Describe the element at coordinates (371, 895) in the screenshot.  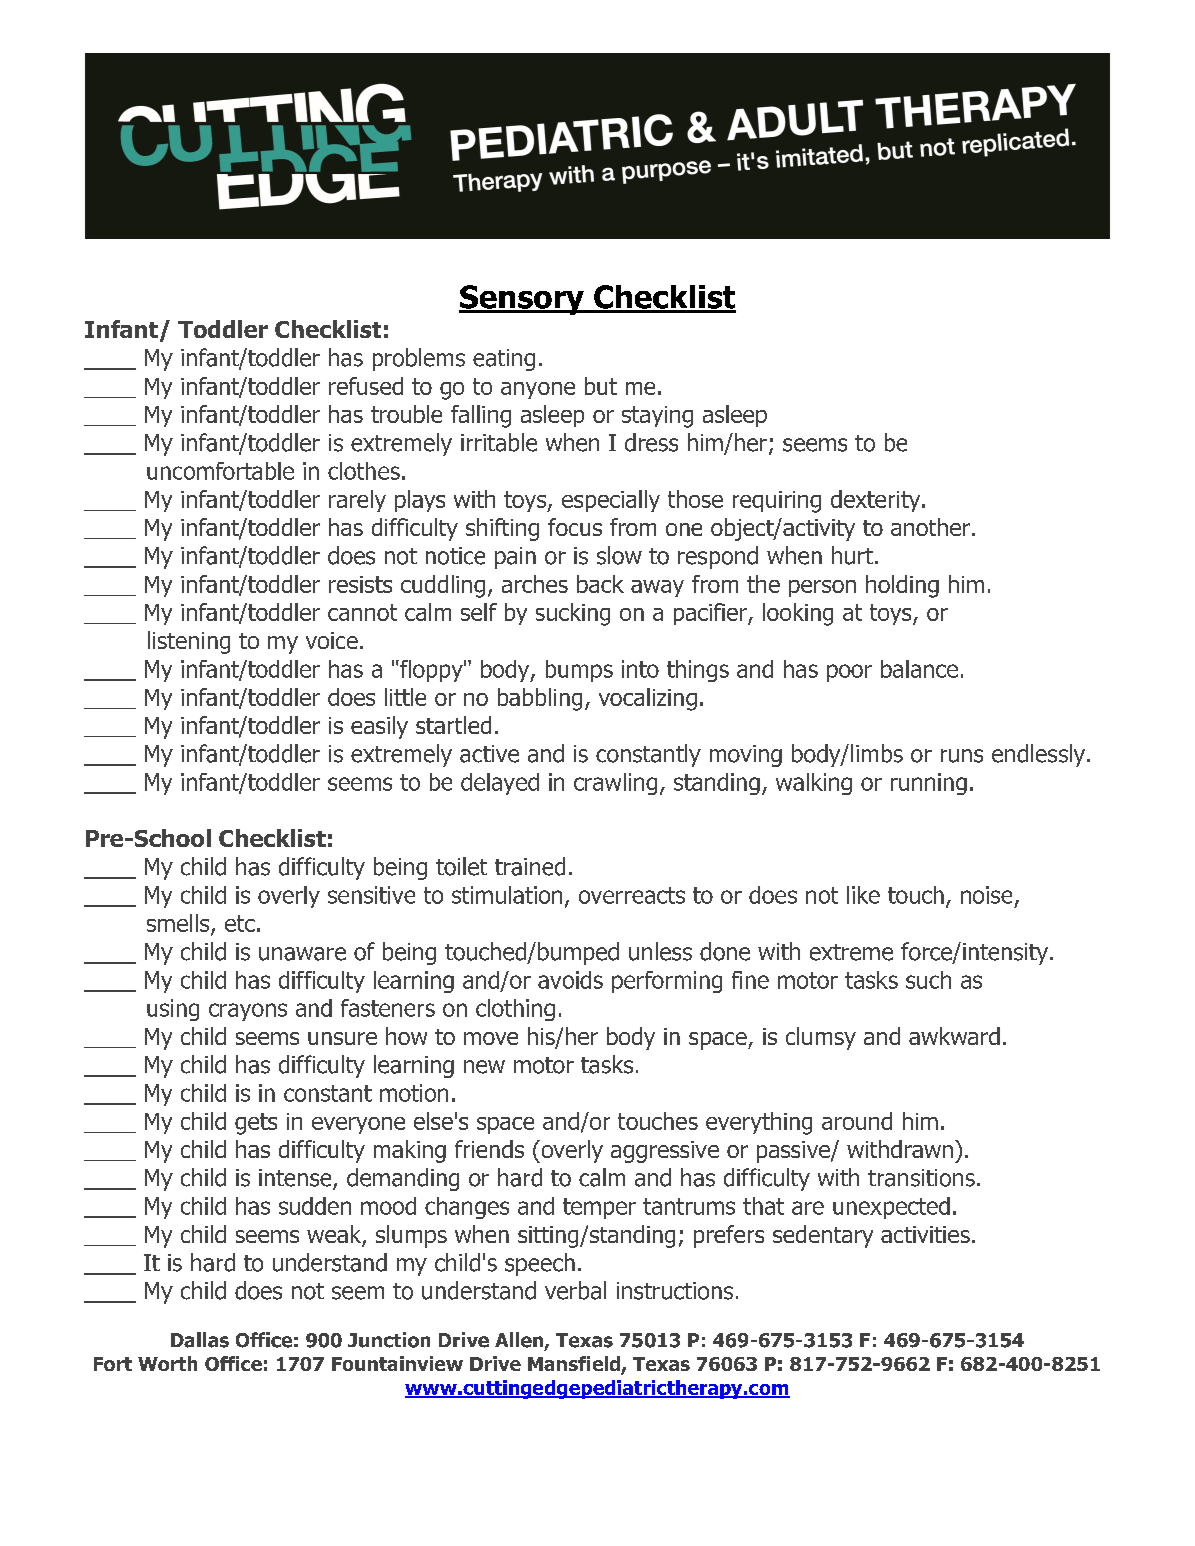
I see `sensitive` at that location.
